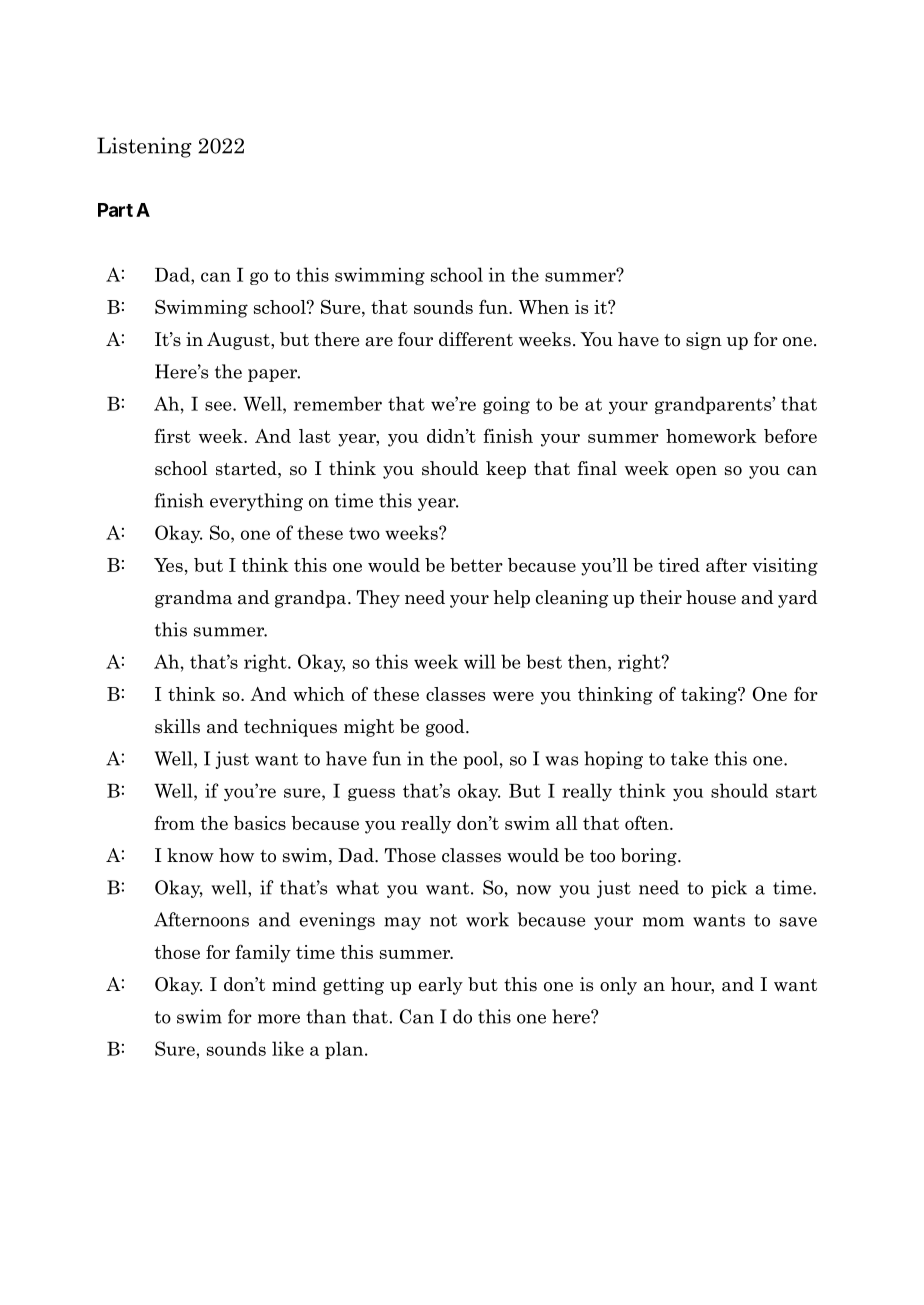 The width and height of the document is (924, 1305). Describe the element at coordinates (279, 1019) in the document. I see `more` at that location.
